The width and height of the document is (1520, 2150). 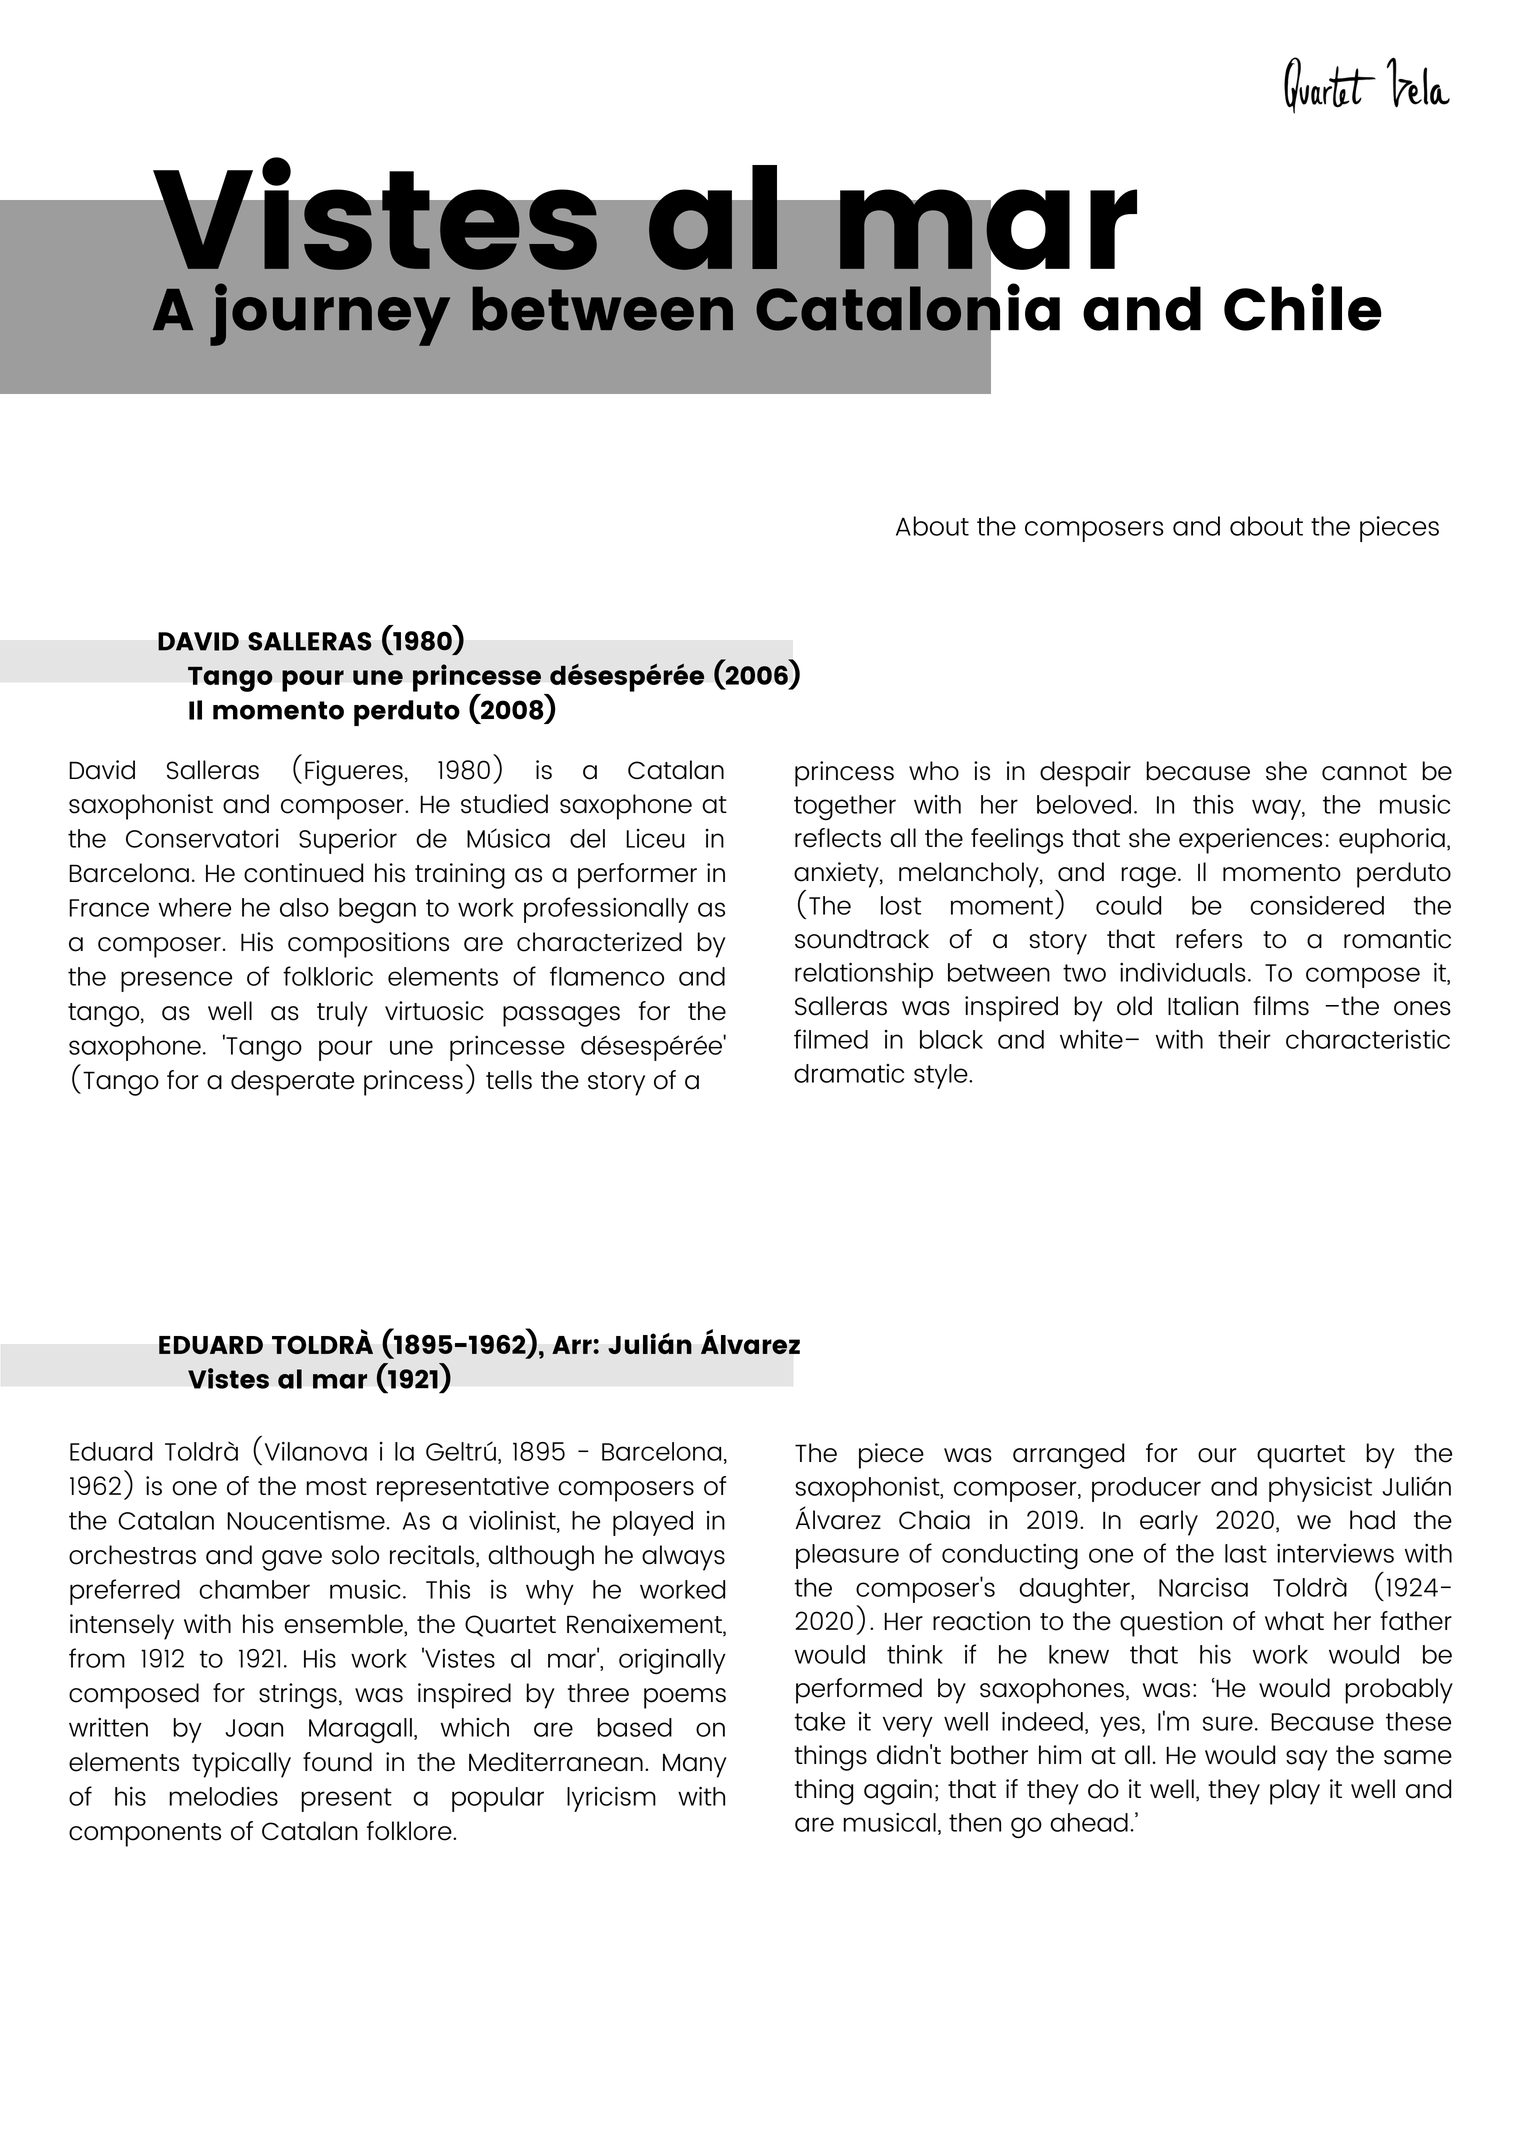 I want to click on Many, so click(x=695, y=1765).
